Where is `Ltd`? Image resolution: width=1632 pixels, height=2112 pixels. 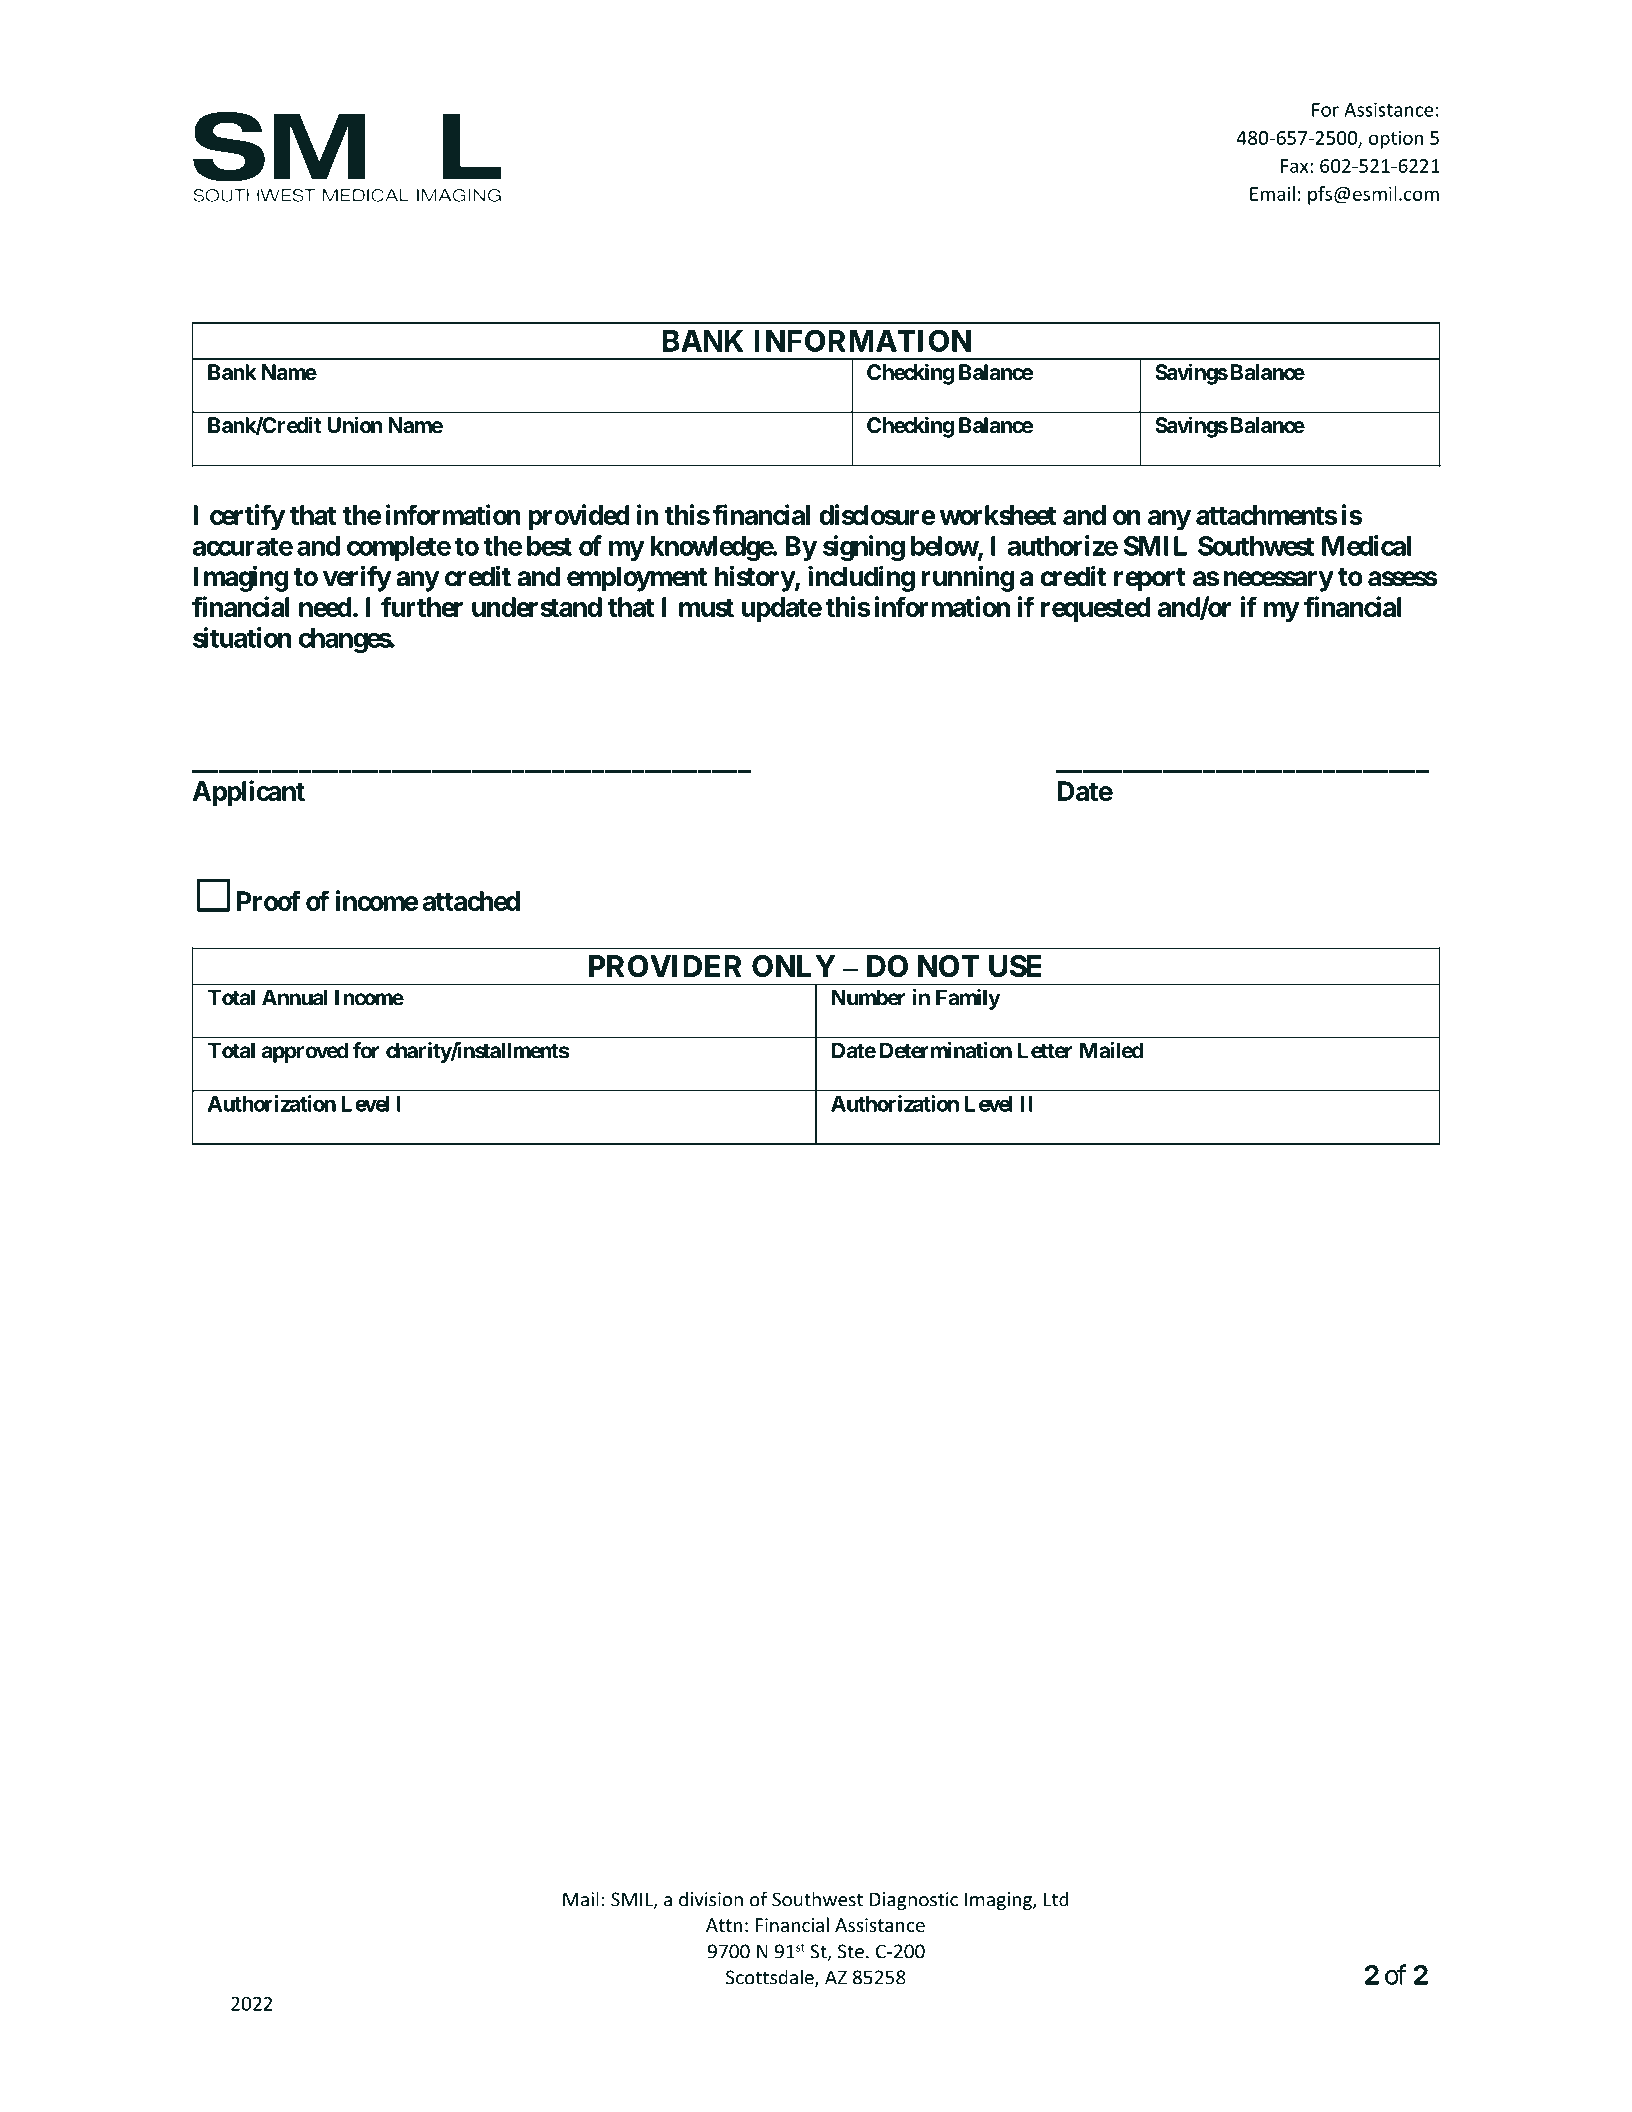 Ltd is located at coordinates (1056, 1899).
